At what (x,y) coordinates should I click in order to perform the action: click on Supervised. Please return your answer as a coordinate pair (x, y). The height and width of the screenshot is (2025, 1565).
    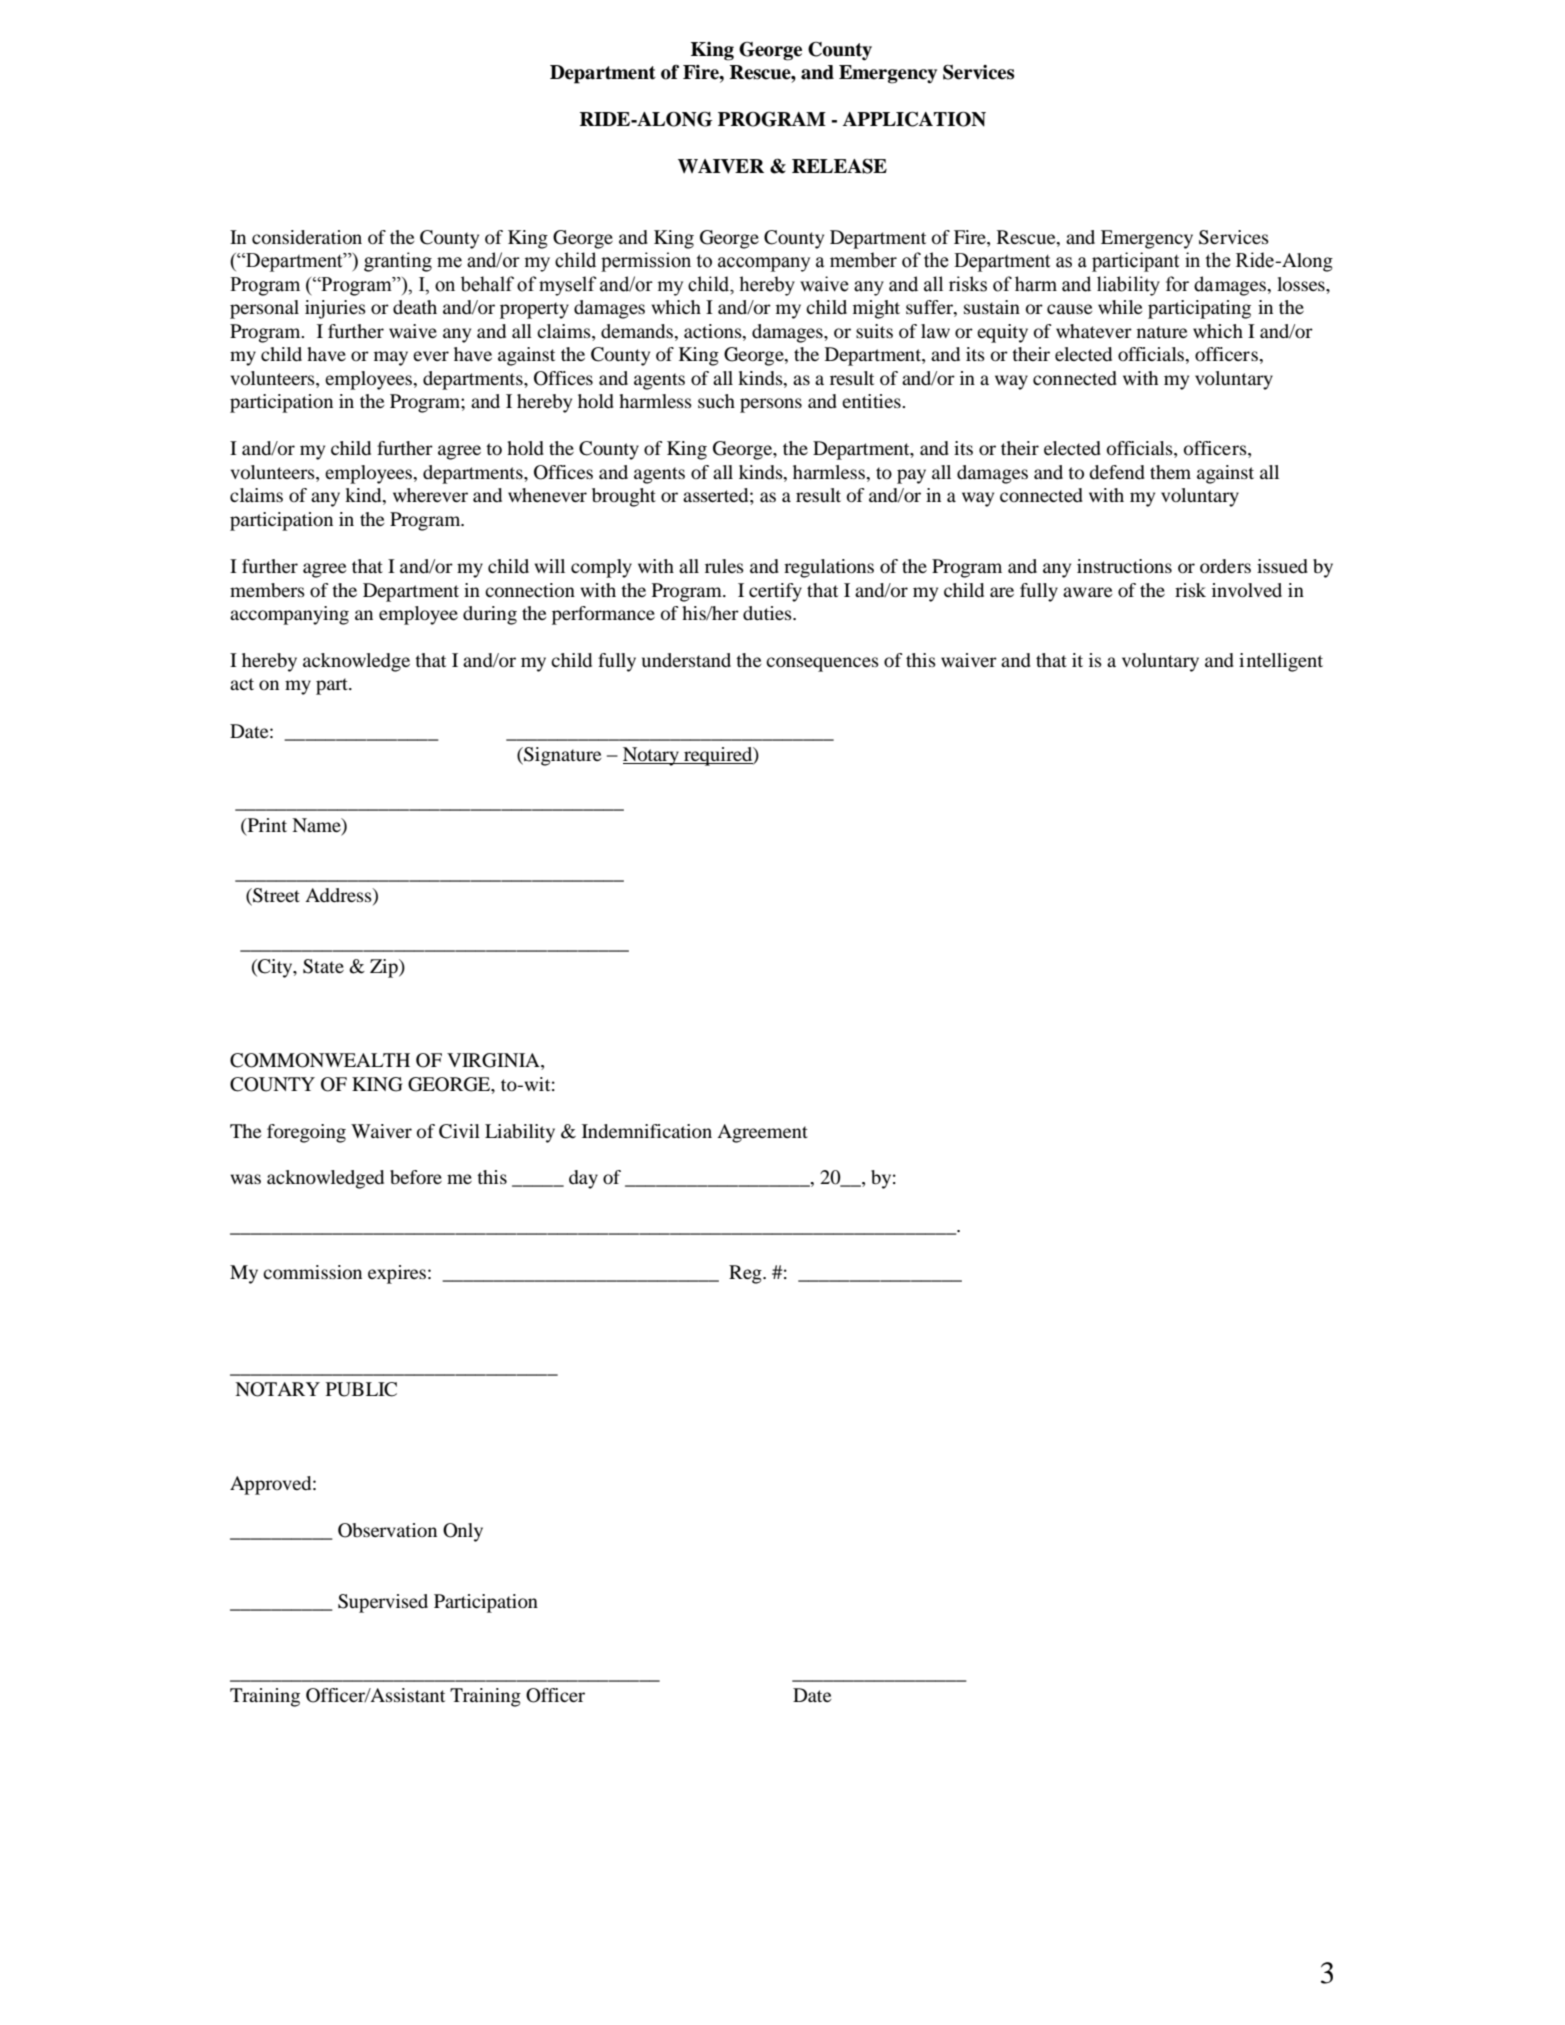
    Looking at the image, I should click on (383, 1603).
